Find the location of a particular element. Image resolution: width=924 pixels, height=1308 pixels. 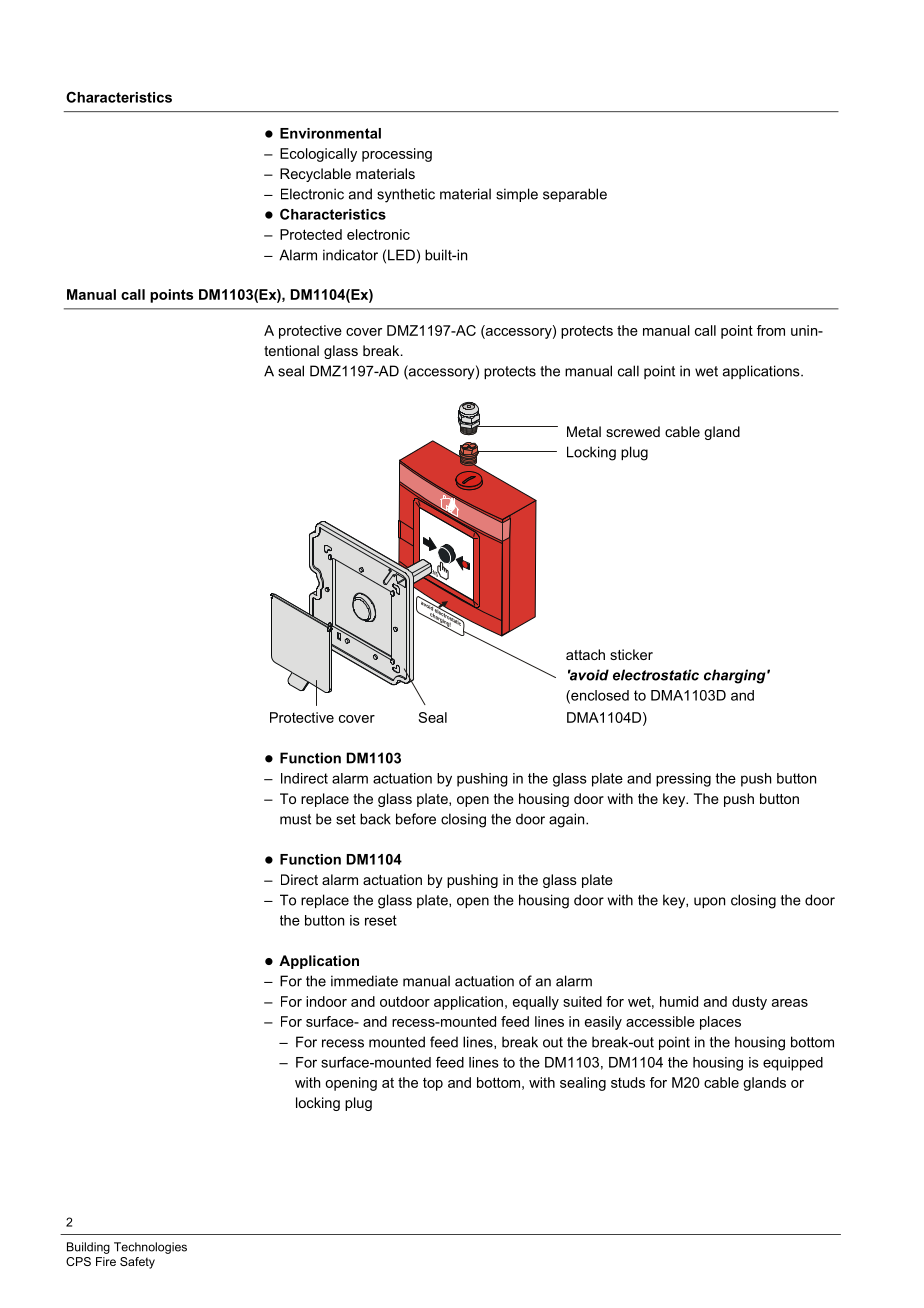

Recyclable is located at coordinates (315, 175).
